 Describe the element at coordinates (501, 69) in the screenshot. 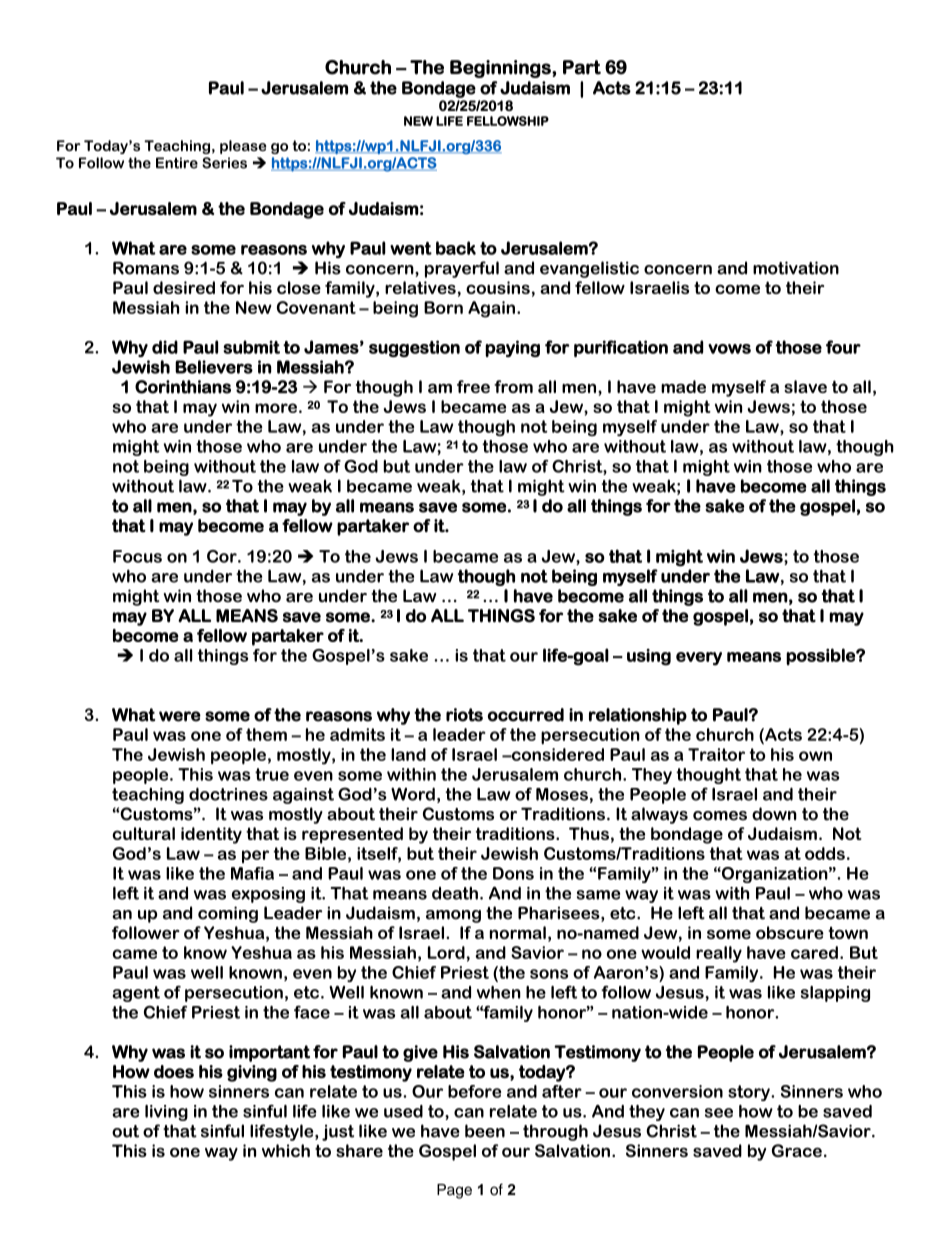

I see `Beginnings` at that location.
